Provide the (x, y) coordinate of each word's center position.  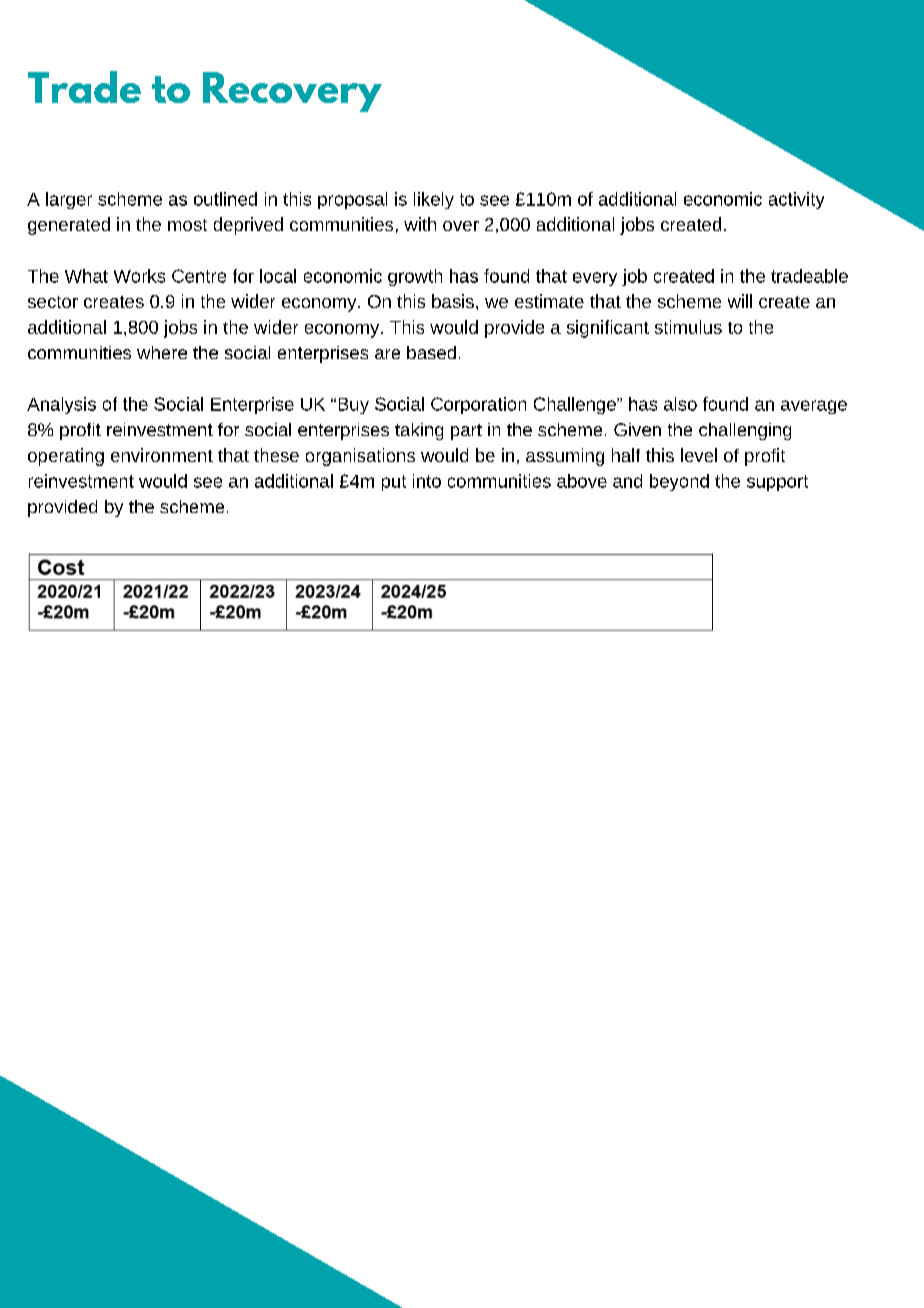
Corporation (478, 405)
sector (53, 302)
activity (796, 200)
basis (453, 301)
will (740, 301)
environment (162, 455)
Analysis (61, 405)
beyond (679, 482)
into (427, 481)
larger (69, 200)
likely (434, 200)
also (680, 404)
